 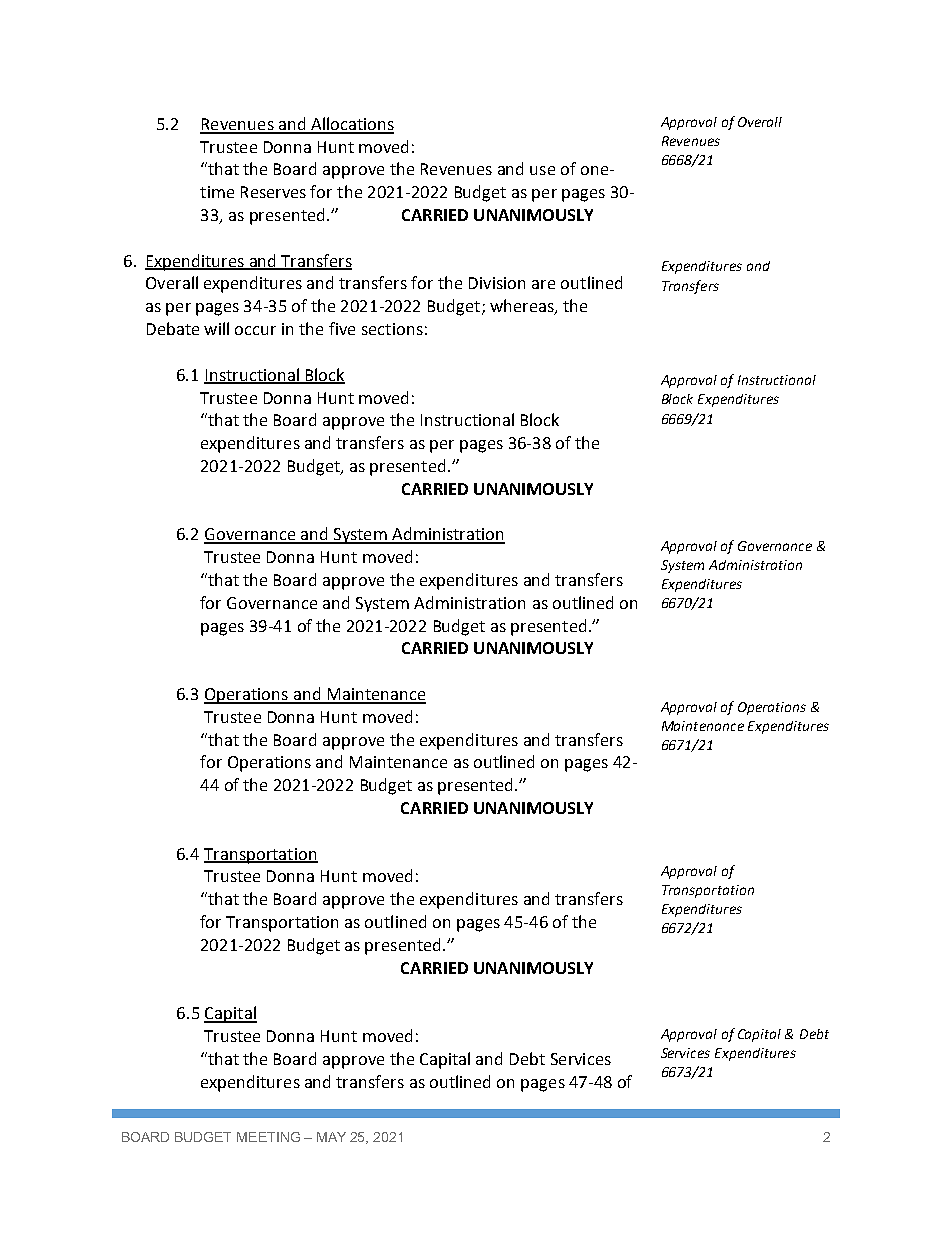 What do you see at coordinates (392, 329) in the screenshot?
I see `sections` at bounding box center [392, 329].
